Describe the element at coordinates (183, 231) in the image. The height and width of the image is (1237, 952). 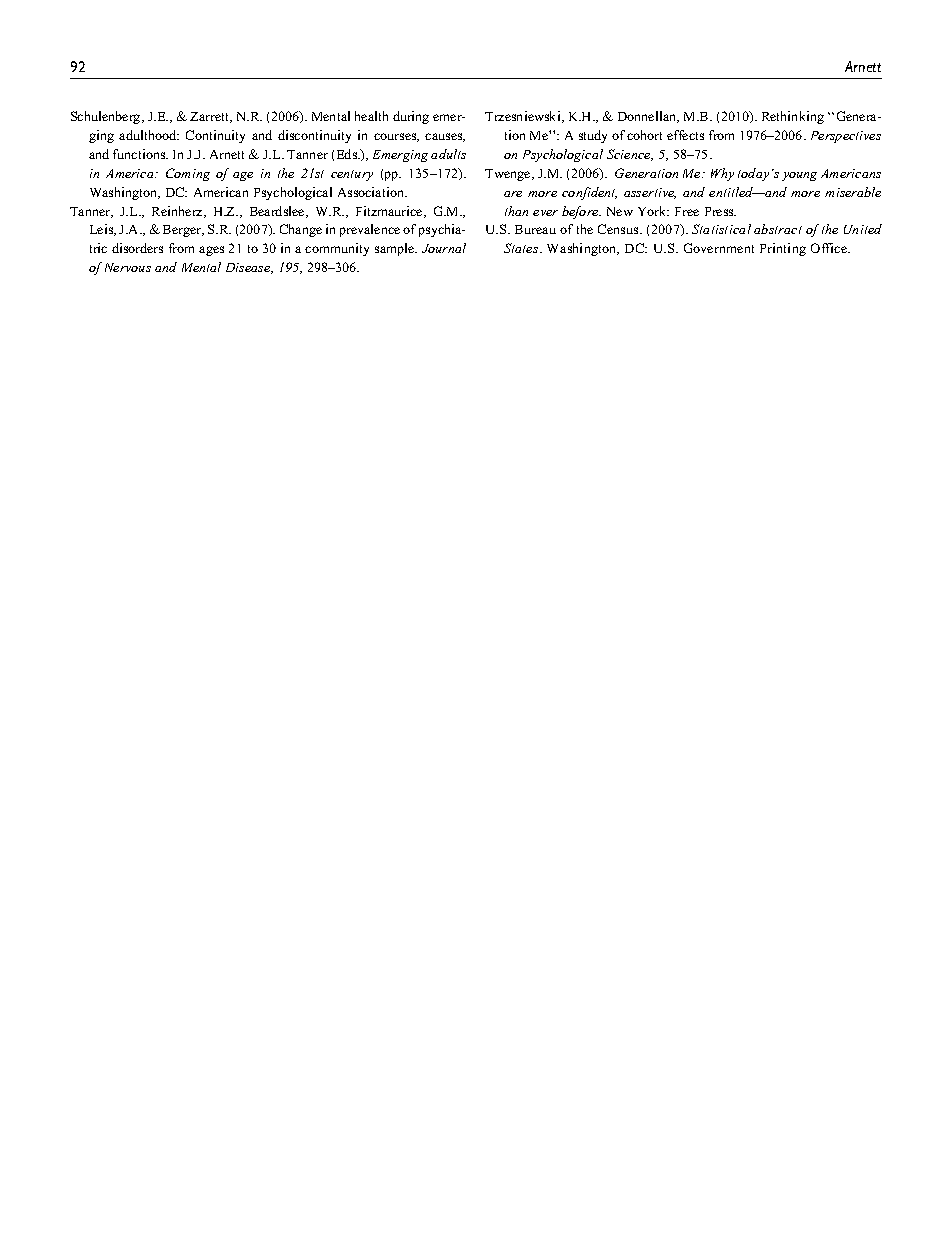
I see `Berger` at that location.
